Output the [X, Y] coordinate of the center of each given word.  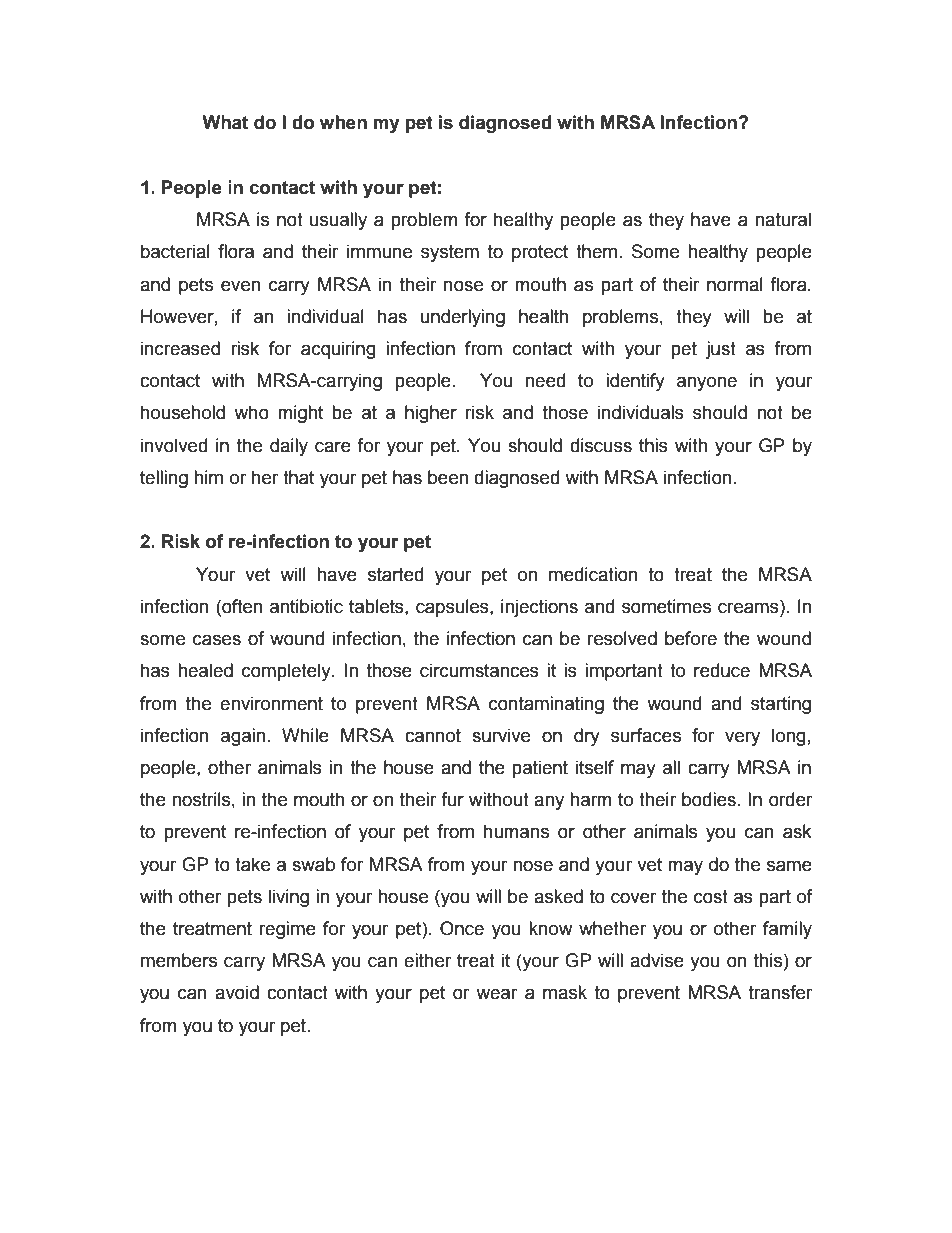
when [343, 122]
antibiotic [306, 606]
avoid [237, 992]
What [225, 122]
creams [749, 607]
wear [497, 994]
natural [783, 219]
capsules [453, 608]
